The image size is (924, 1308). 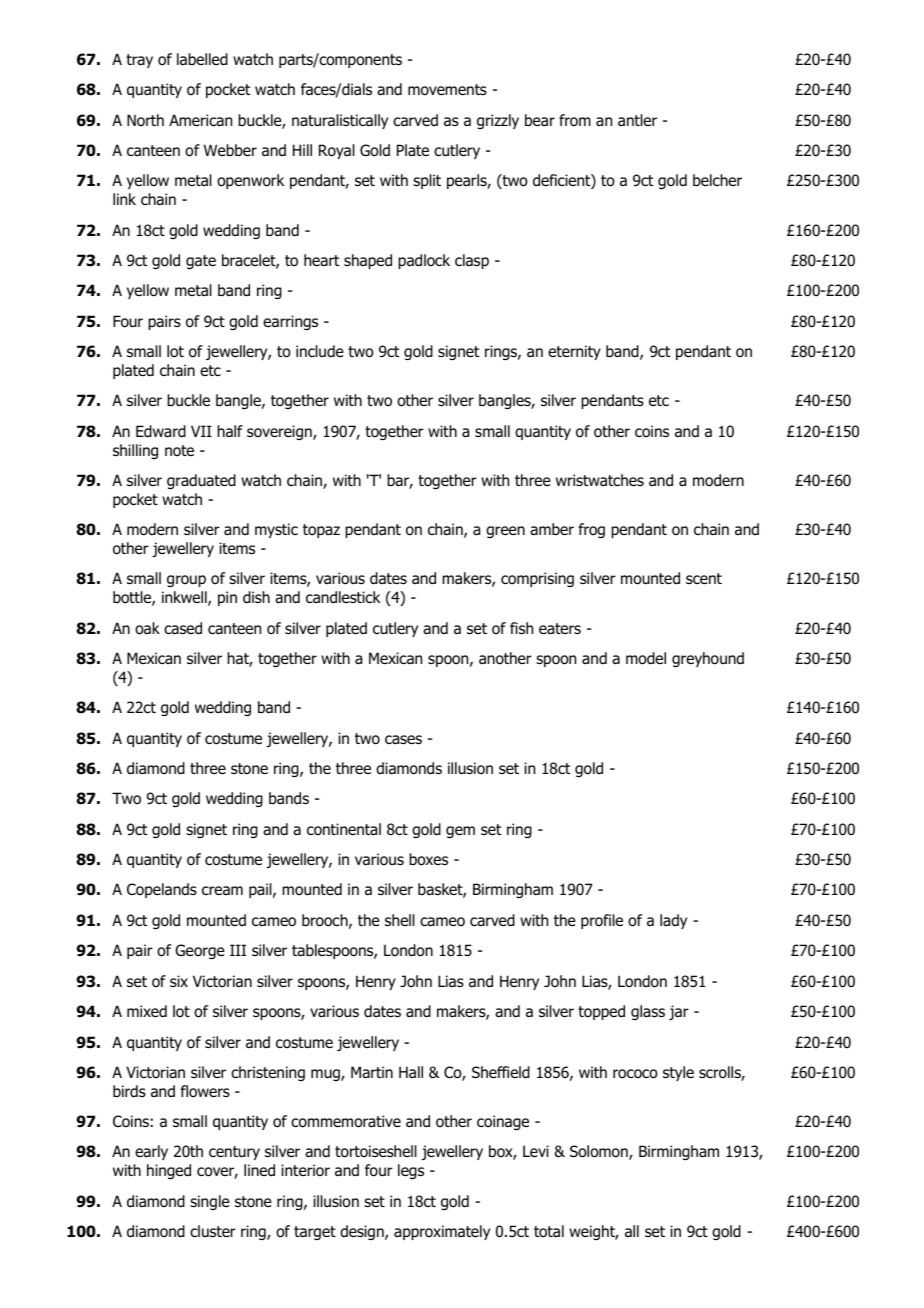 What do you see at coordinates (200, 120) in the screenshot?
I see `American` at bounding box center [200, 120].
